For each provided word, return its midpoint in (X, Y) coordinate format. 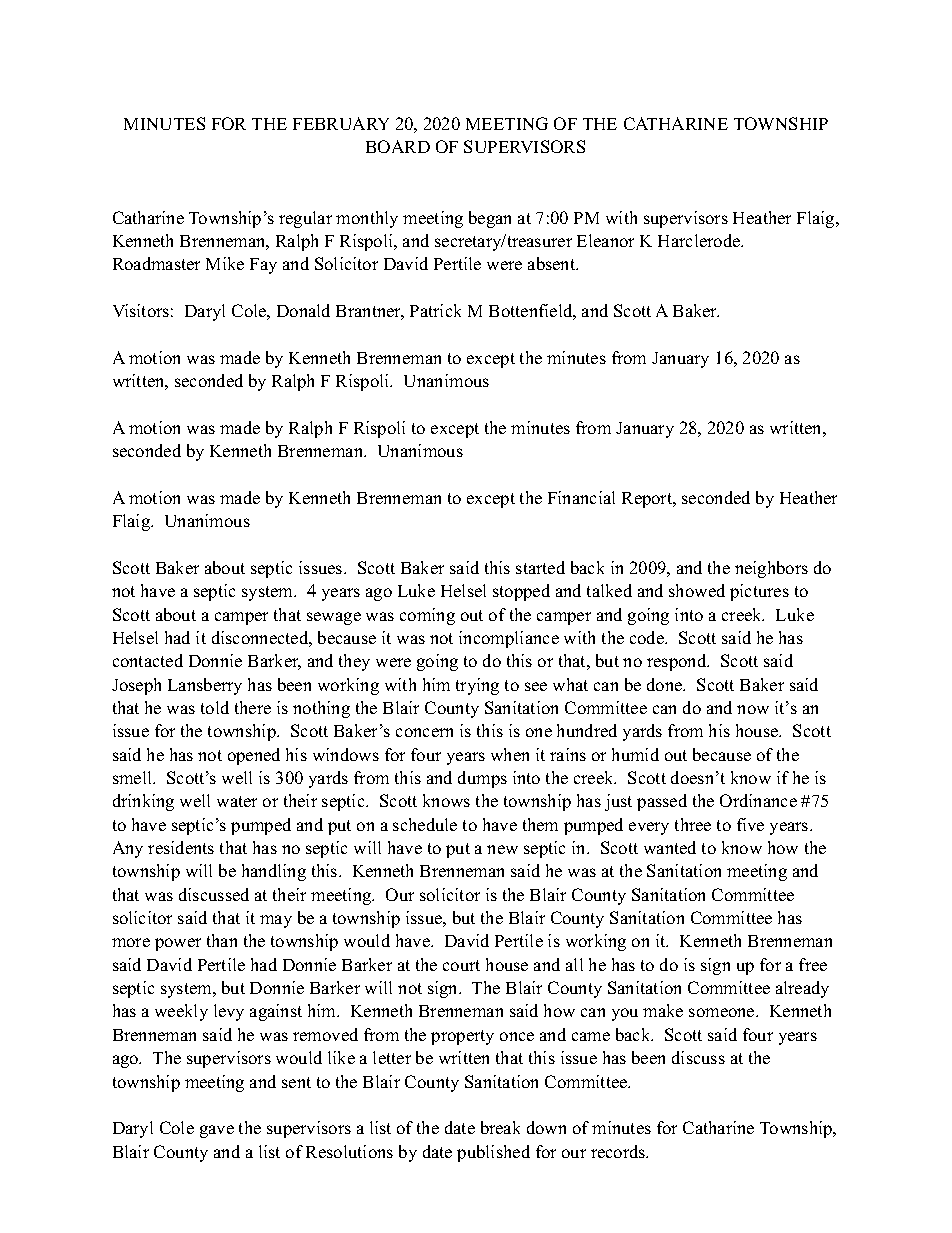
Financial (581, 497)
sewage (334, 618)
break (500, 1127)
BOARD (398, 146)
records (619, 1151)
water (237, 801)
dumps (482, 779)
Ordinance (758, 800)
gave (217, 1131)
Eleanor (605, 240)
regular (305, 219)
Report (648, 500)
